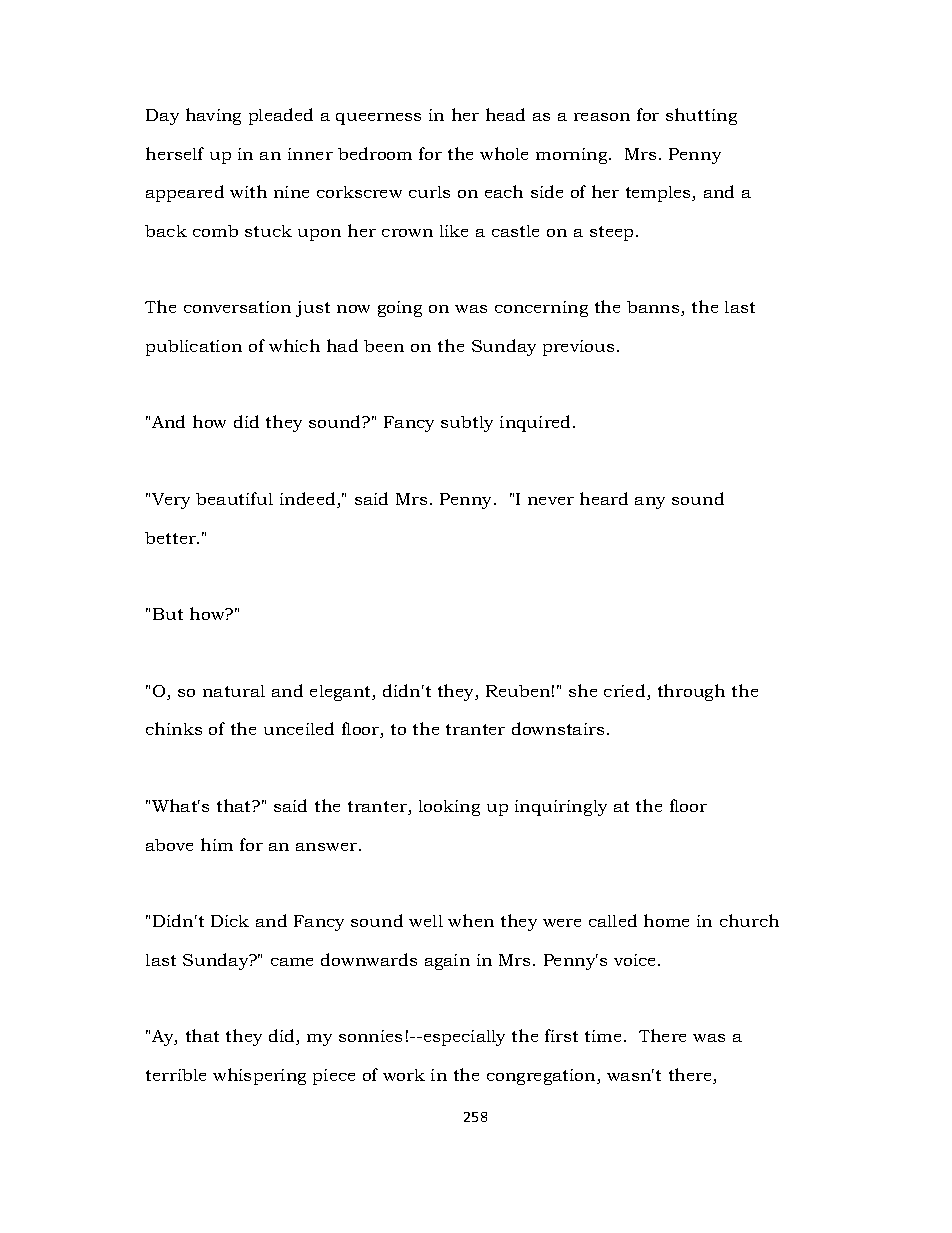  What do you see at coordinates (504, 153) in the page?
I see `whole` at bounding box center [504, 153].
